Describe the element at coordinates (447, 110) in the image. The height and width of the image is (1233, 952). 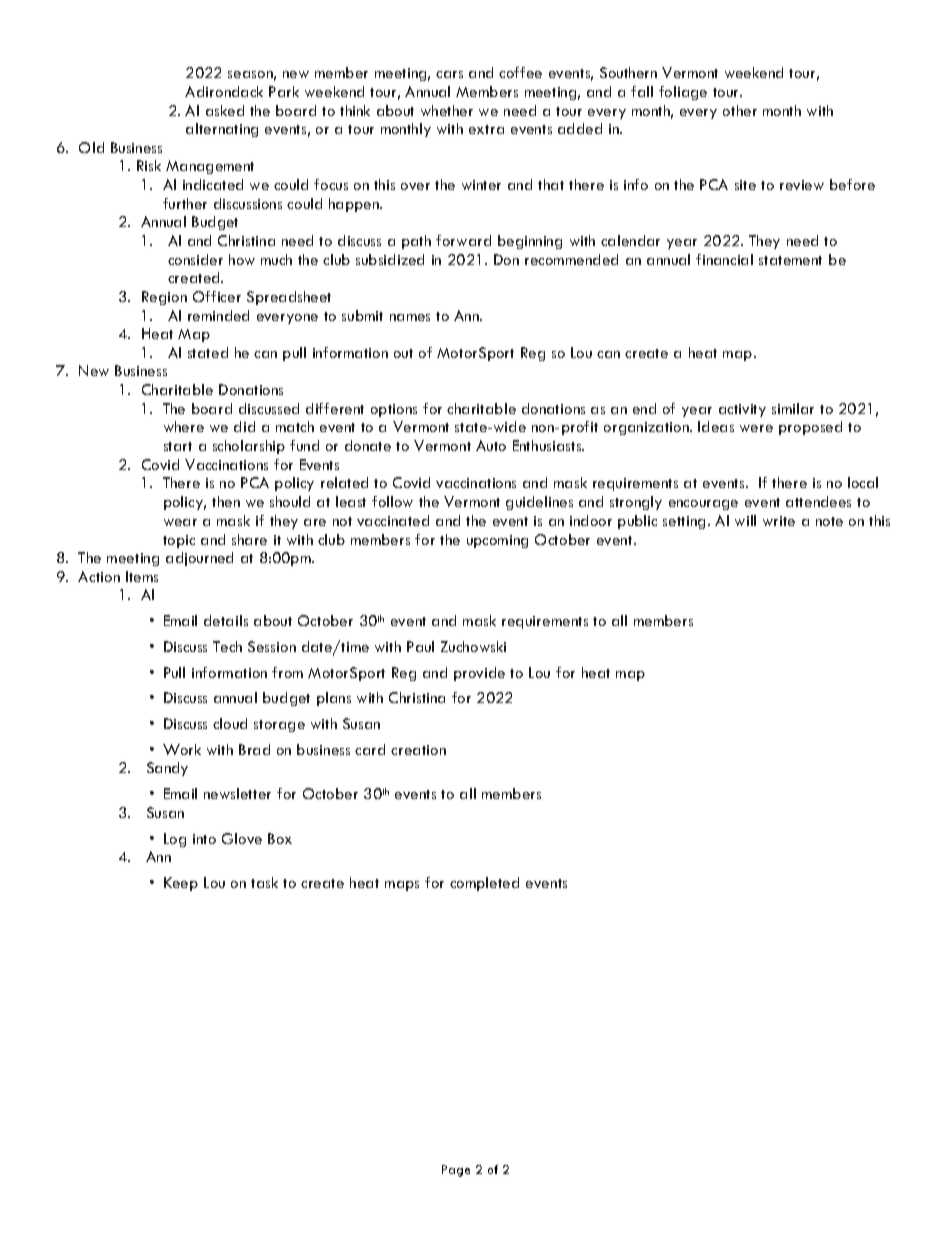
I see `whether` at that location.
